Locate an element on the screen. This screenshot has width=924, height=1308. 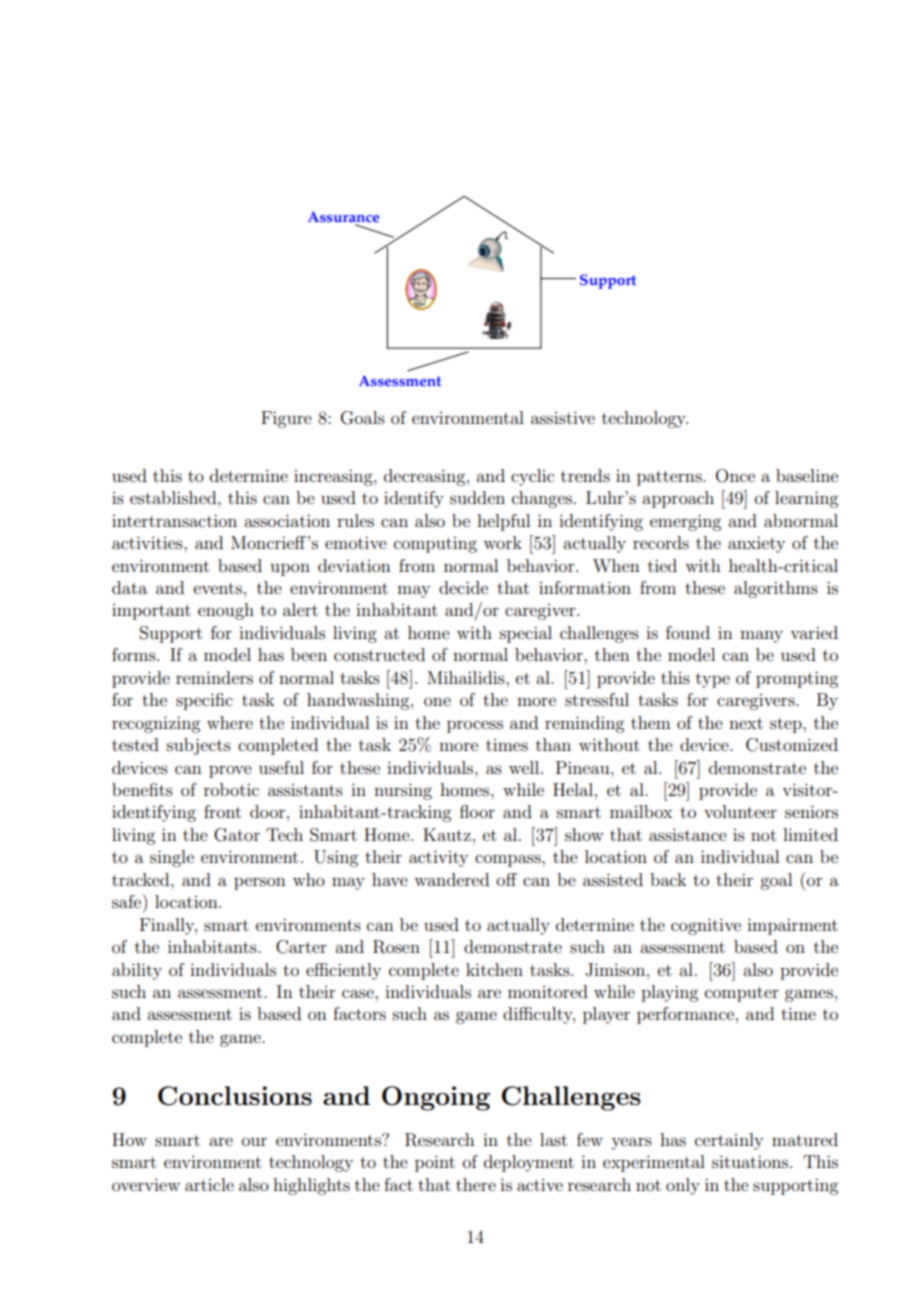
cognitive is located at coordinates (706, 926).
